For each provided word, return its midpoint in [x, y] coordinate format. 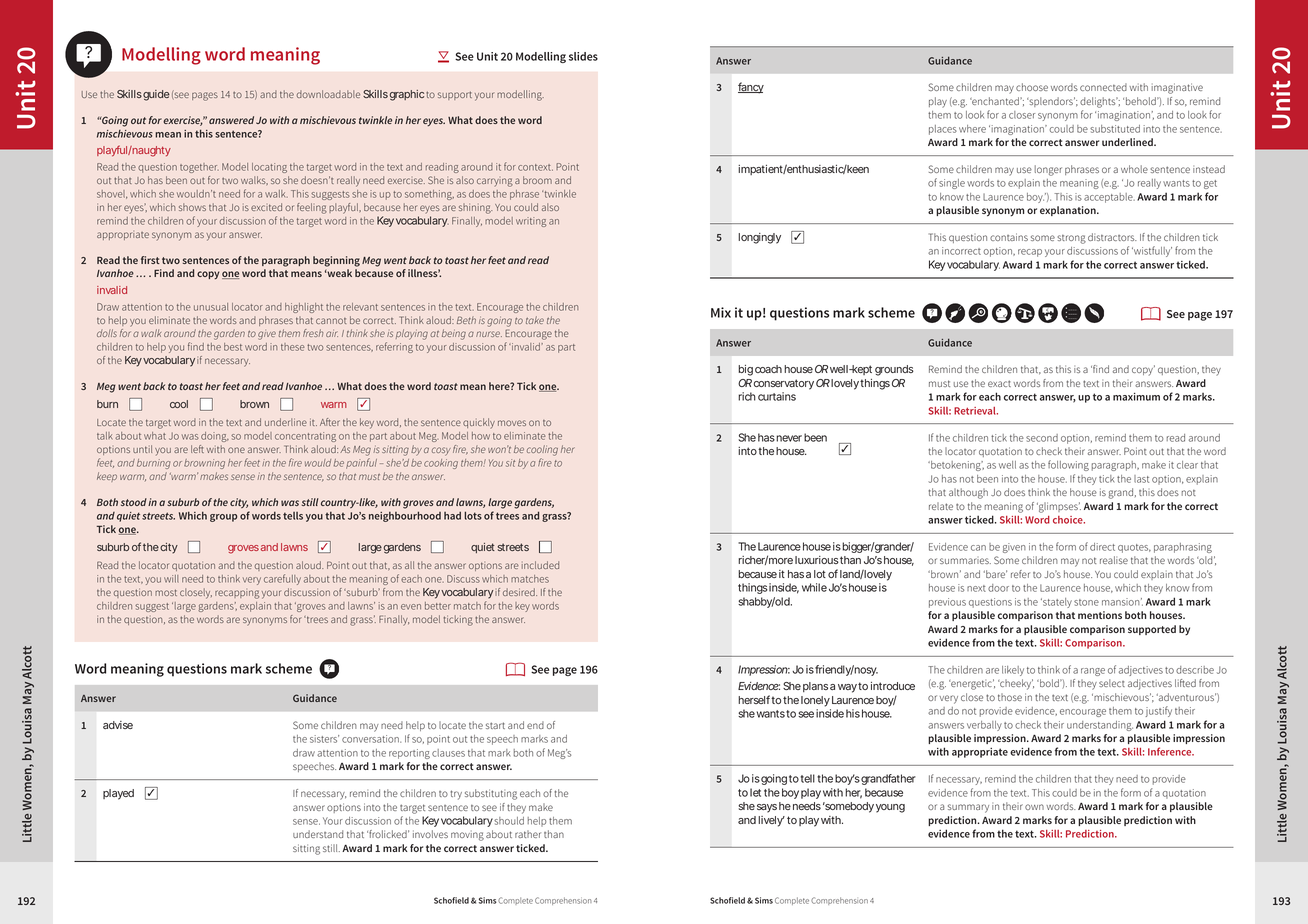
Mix [721, 312]
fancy [751, 88]
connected [1103, 87]
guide [156, 95]
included [540, 565]
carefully [282, 579]
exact [999, 383]
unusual [211, 307]
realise [1114, 560]
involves [430, 834]
